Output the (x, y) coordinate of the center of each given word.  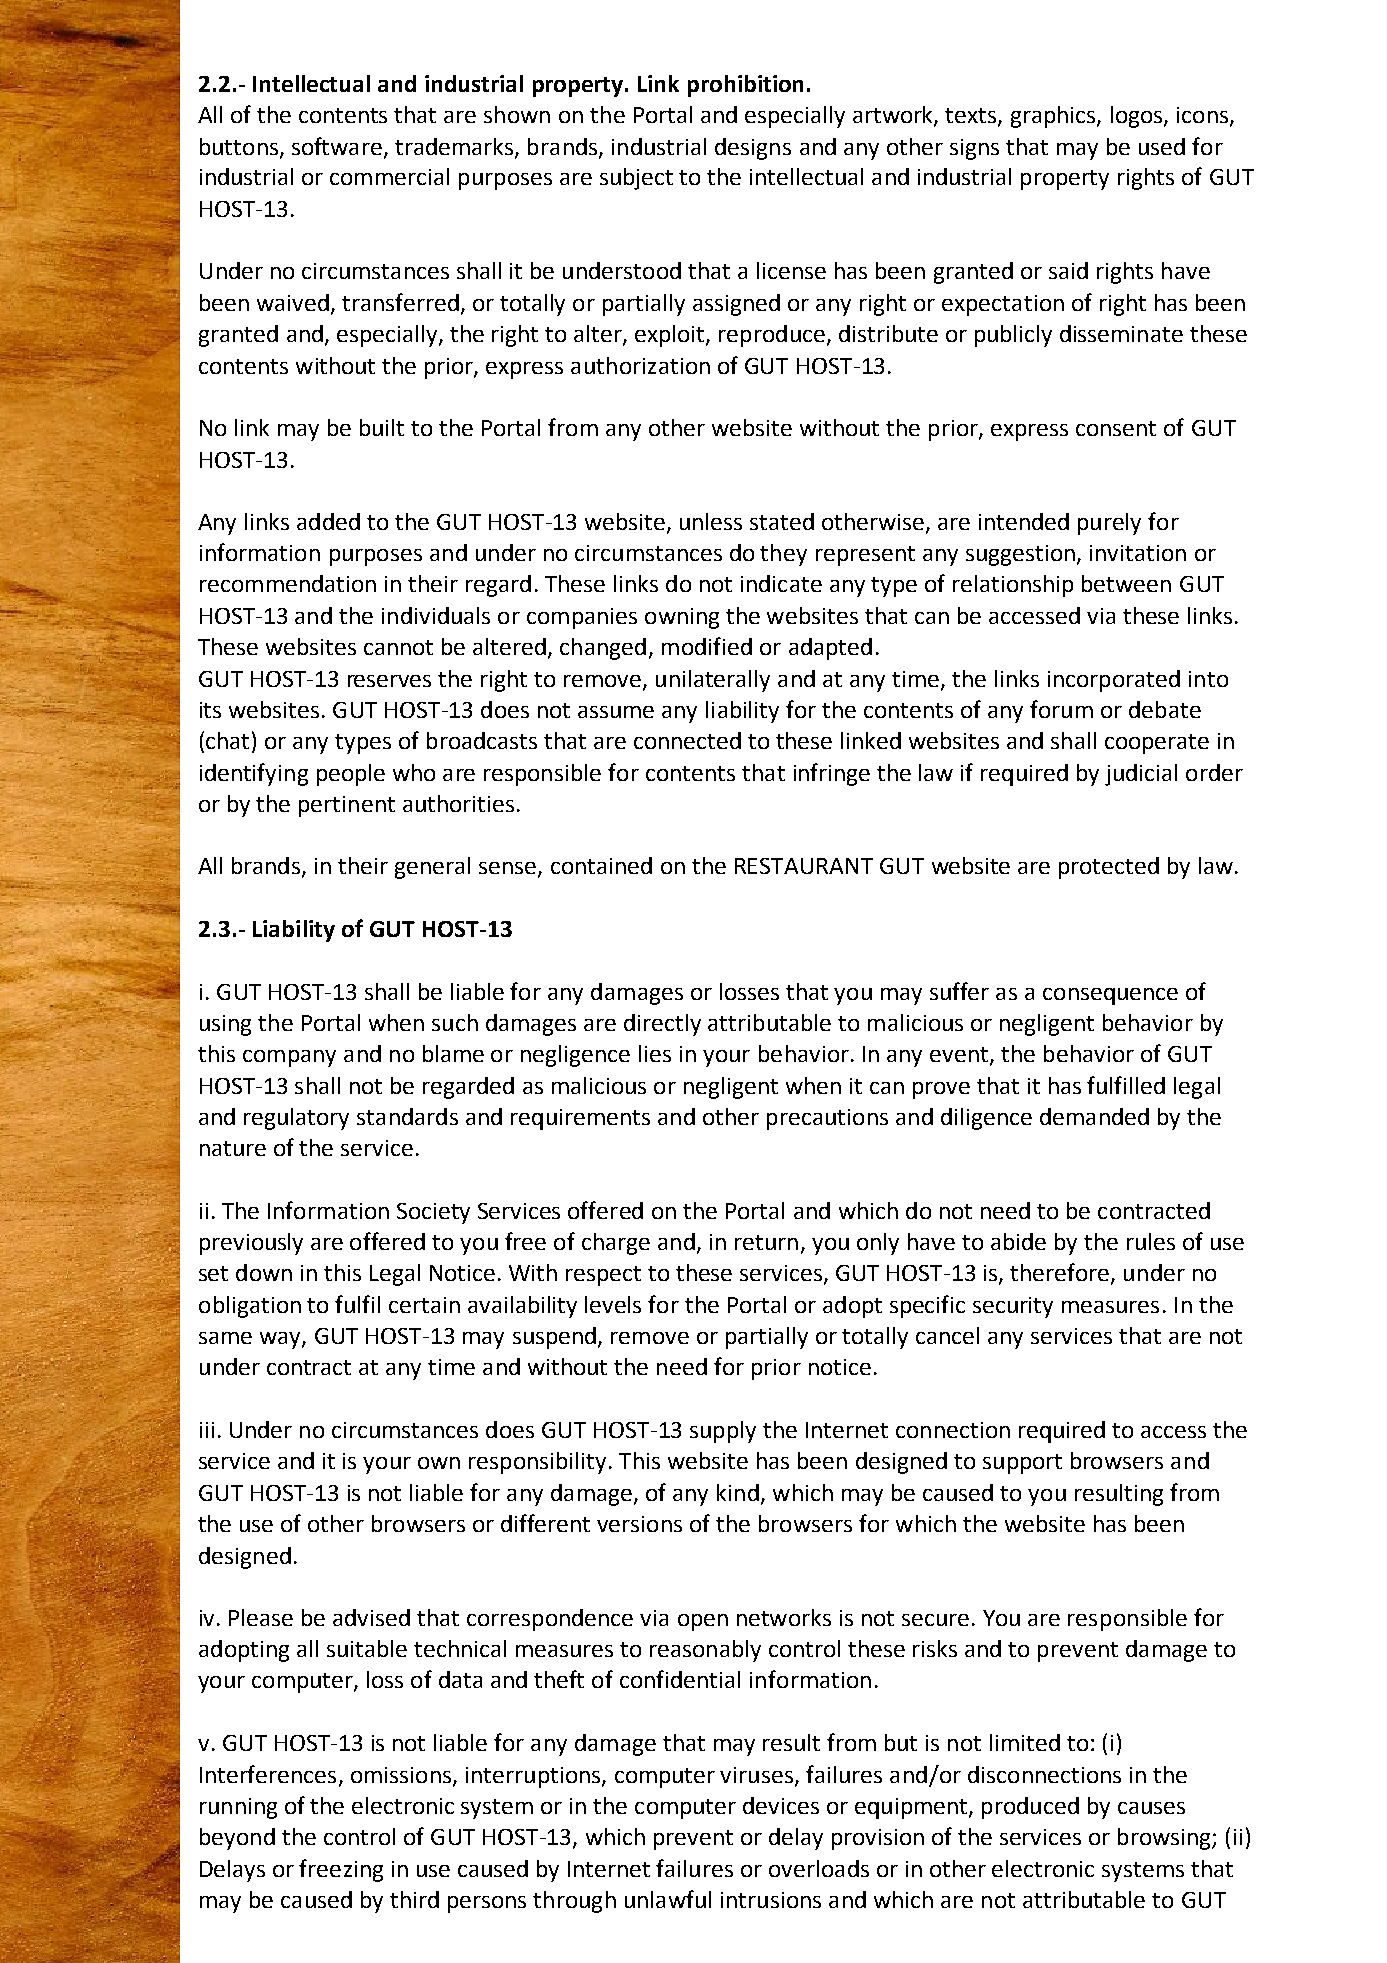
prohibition (745, 86)
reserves (389, 681)
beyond (237, 1839)
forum (1061, 709)
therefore (1059, 1272)
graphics (1054, 117)
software (338, 147)
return (766, 1242)
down (264, 1272)
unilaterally (713, 681)
